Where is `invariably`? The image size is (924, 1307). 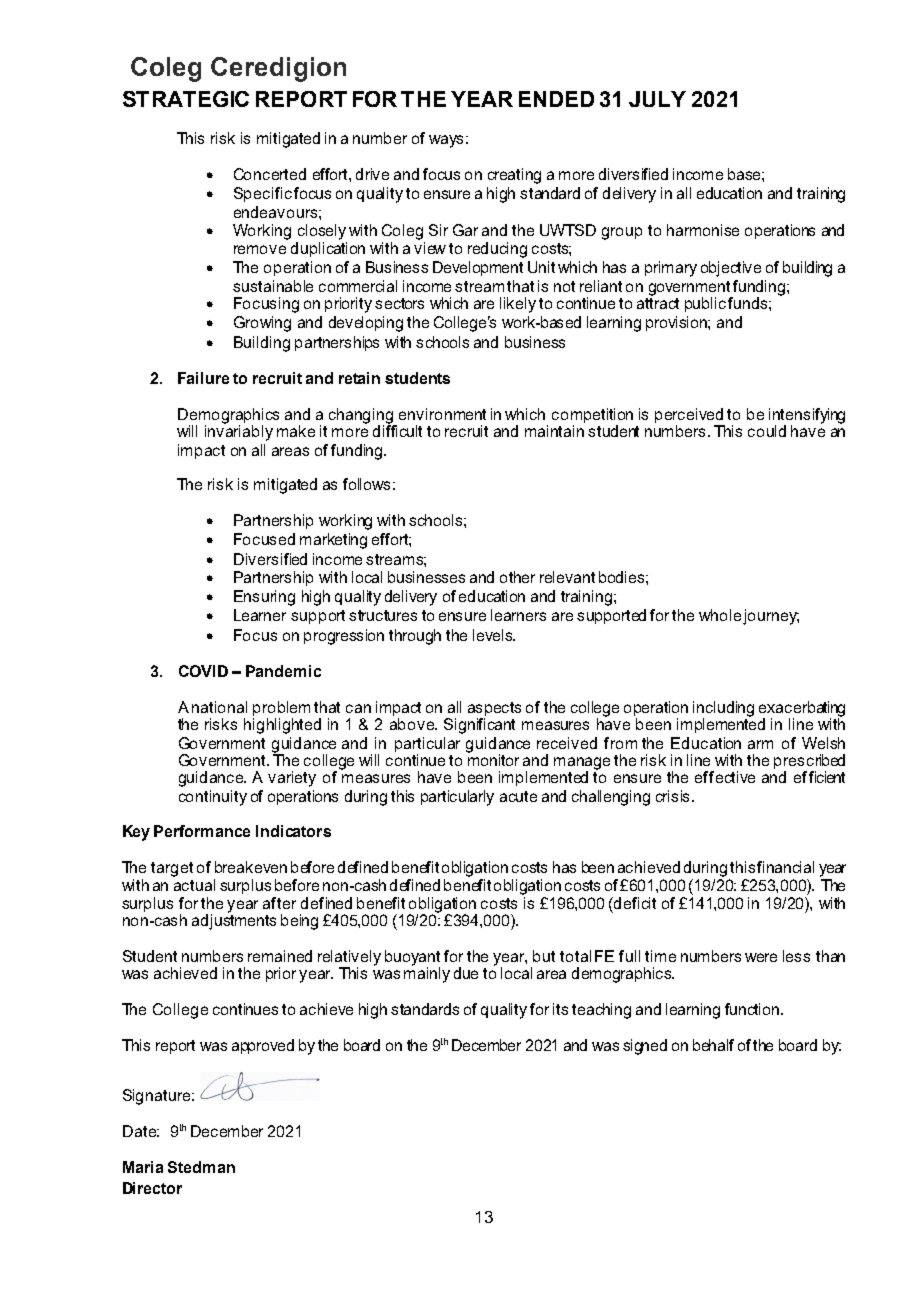 invariably is located at coordinates (239, 432).
